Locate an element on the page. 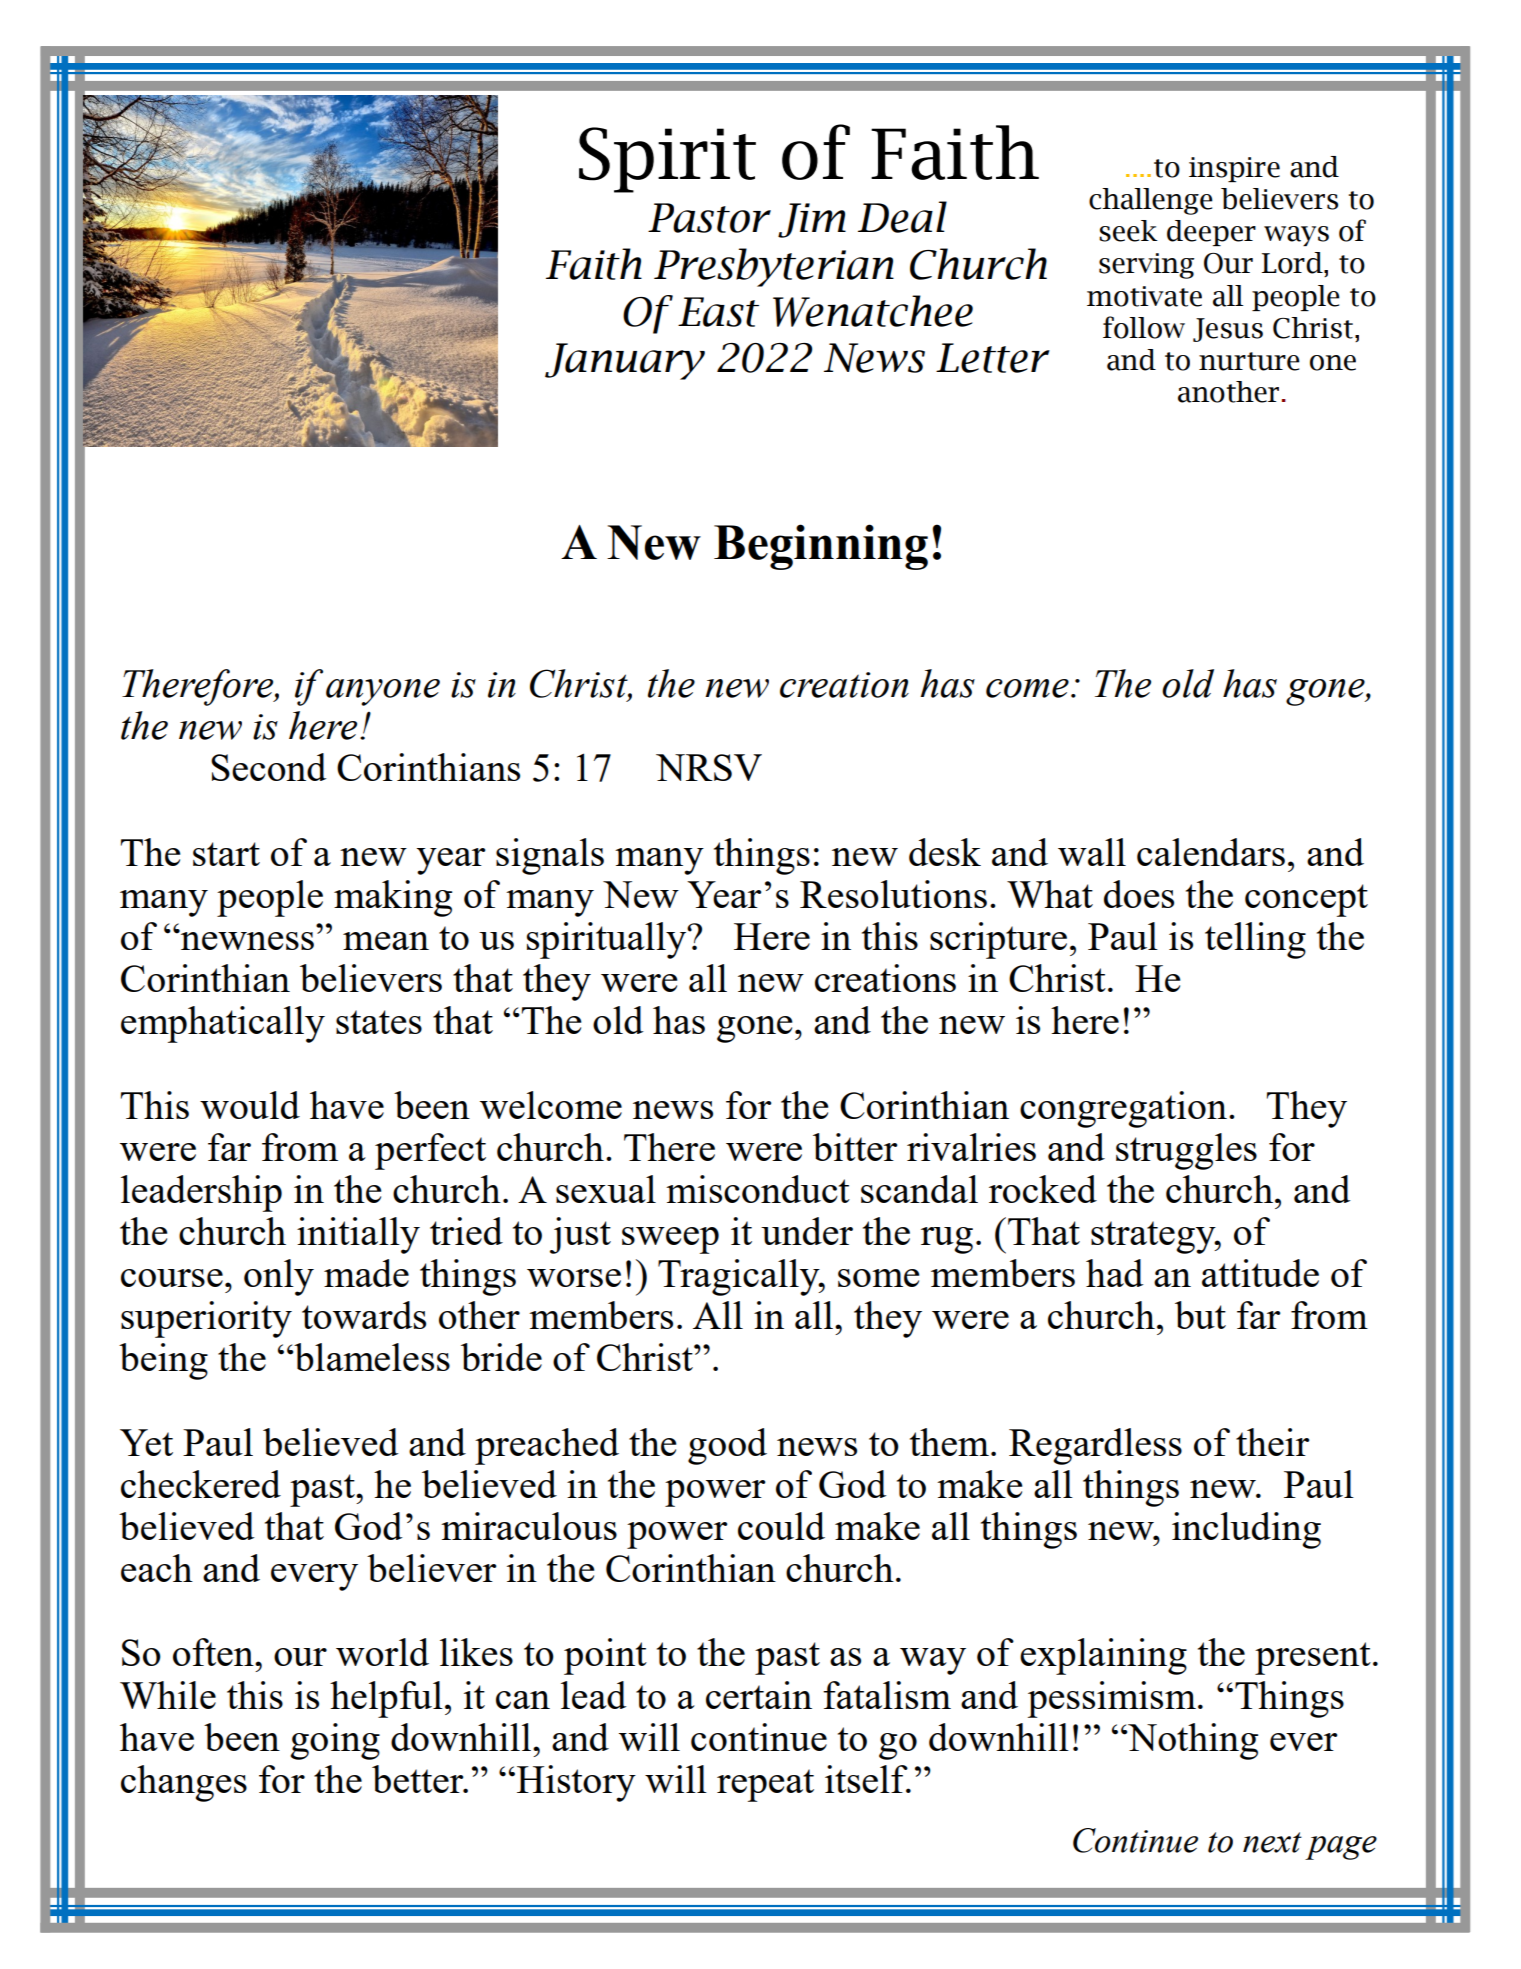  wall is located at coordinates (1092, 852).
